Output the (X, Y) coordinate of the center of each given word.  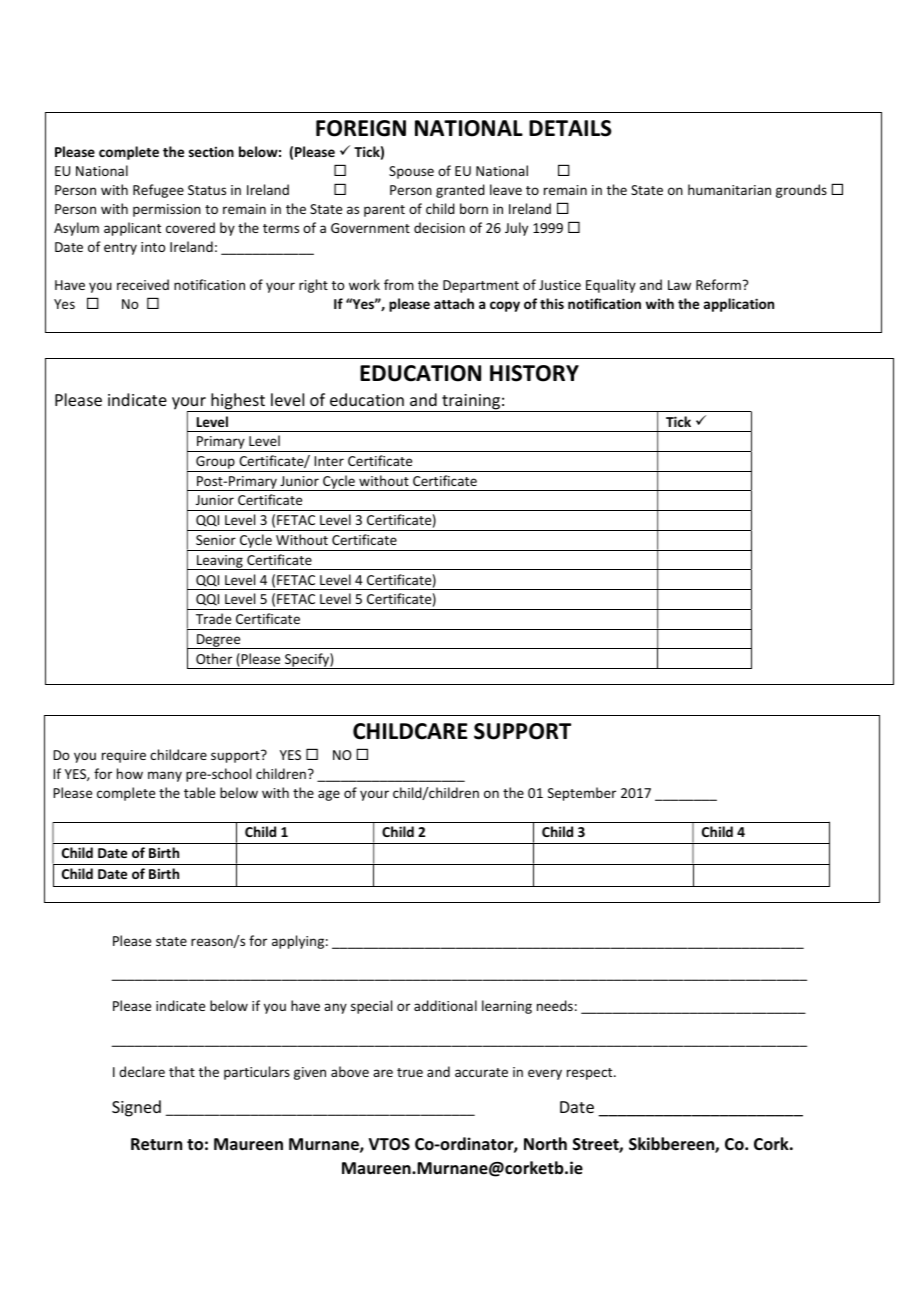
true (410, 1072)
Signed (136, 1108)
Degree (219, 641)
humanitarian (729, 189)
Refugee (158, 191)
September (582, 794)
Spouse (411, 172)
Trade (213, 618)
